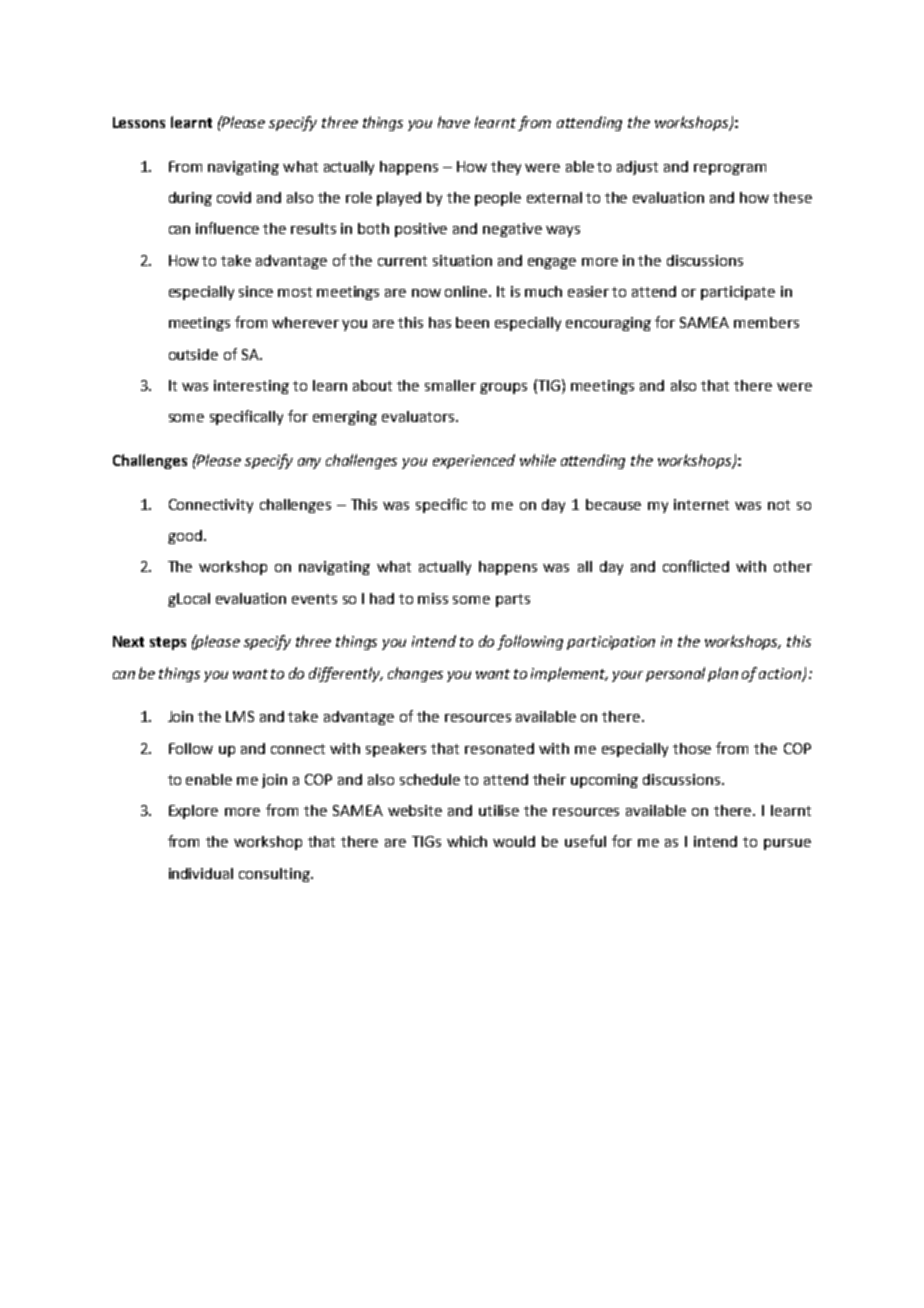 The image size is (924, 1308). Describe the element at coordinates (185, 537) in the document. I see `good` at that location.
